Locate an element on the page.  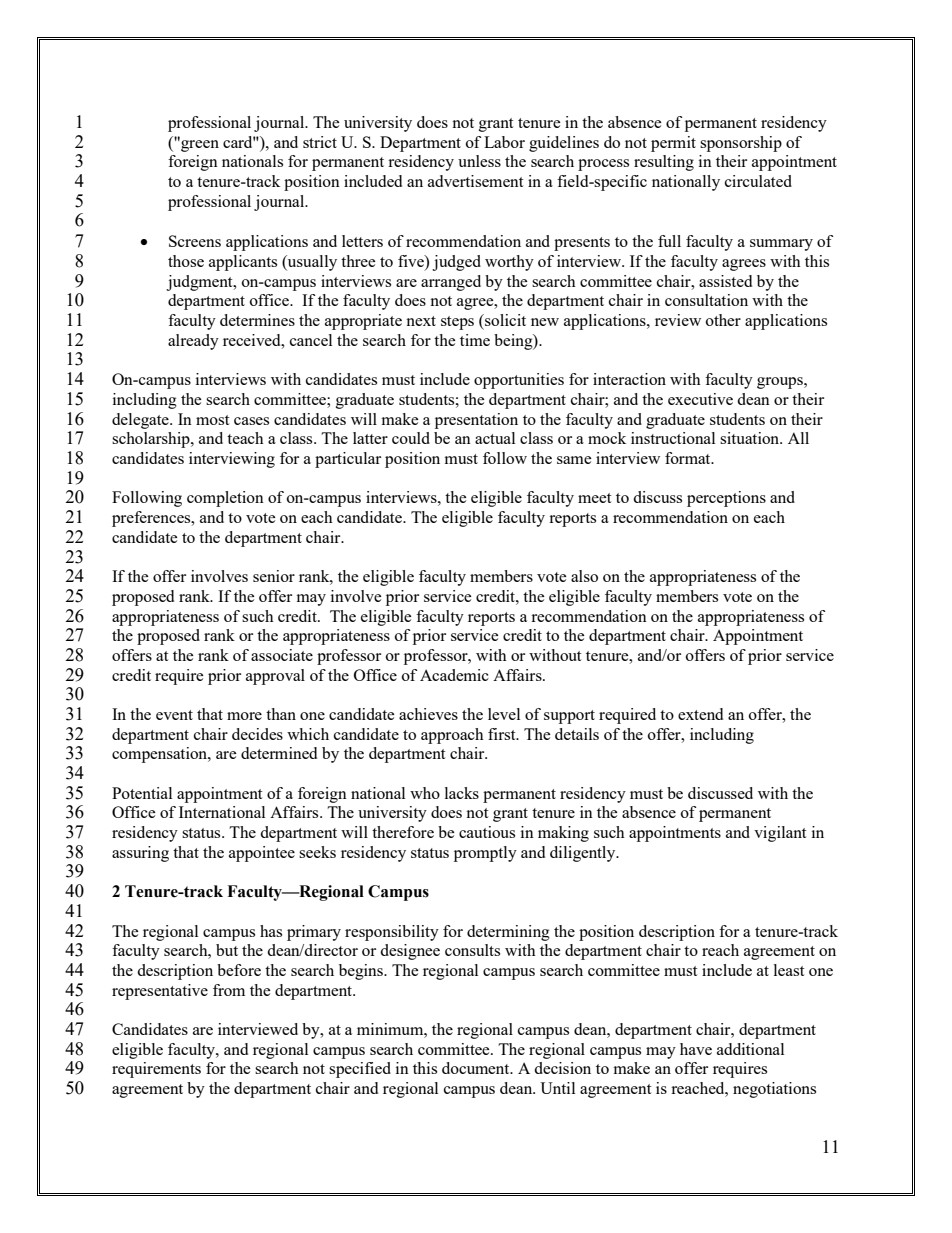
Screens is located at coordinates (195, 241).
